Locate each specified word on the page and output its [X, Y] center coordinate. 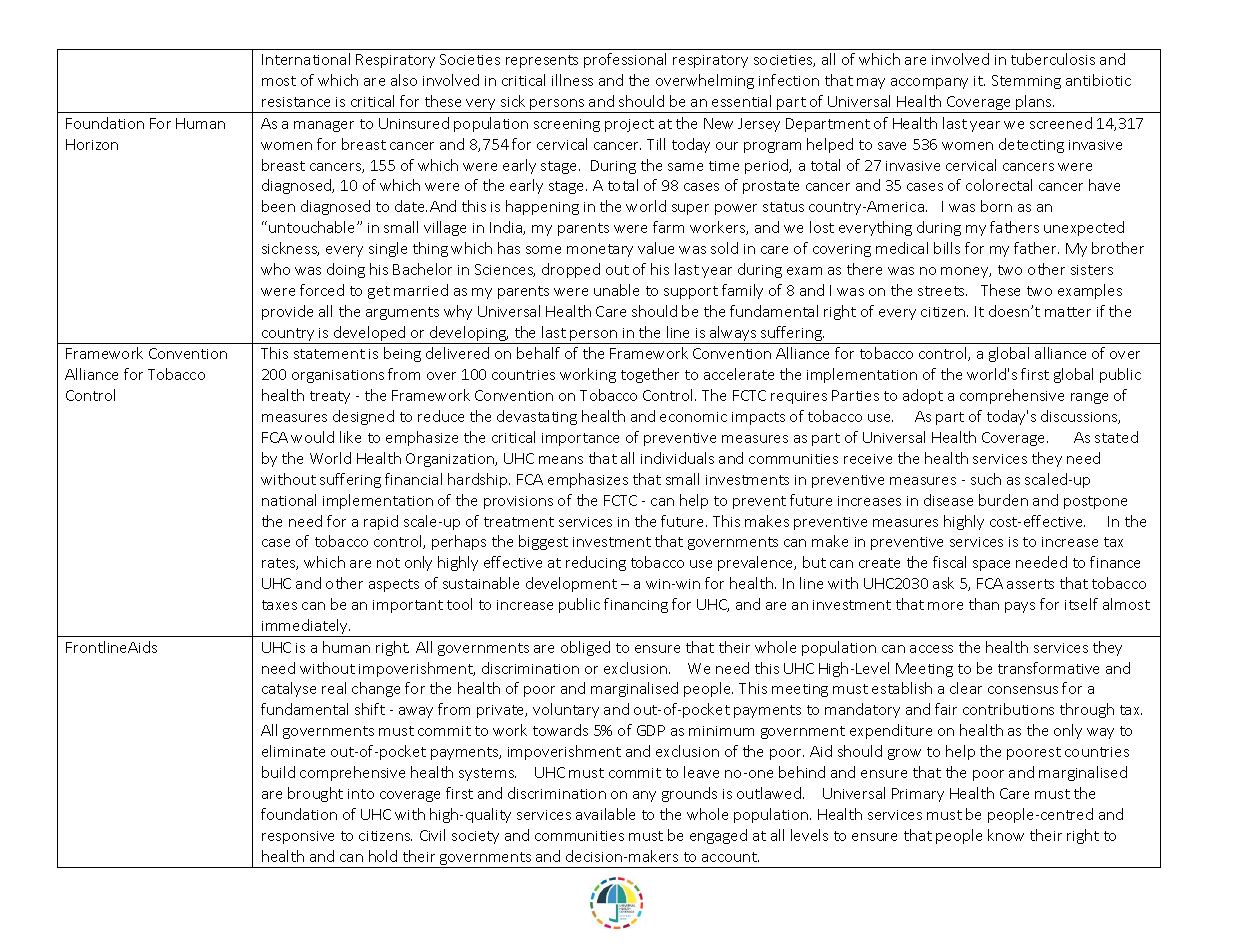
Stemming [1026, 82]
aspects [394, 585]
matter [1068, 312]
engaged [718, 836]
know [1006, 835]
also [404, 80]
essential [741, 101]
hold [383, 856]
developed [370, 335]
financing [636, 605]
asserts [1030, 584]
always [733, 335]
